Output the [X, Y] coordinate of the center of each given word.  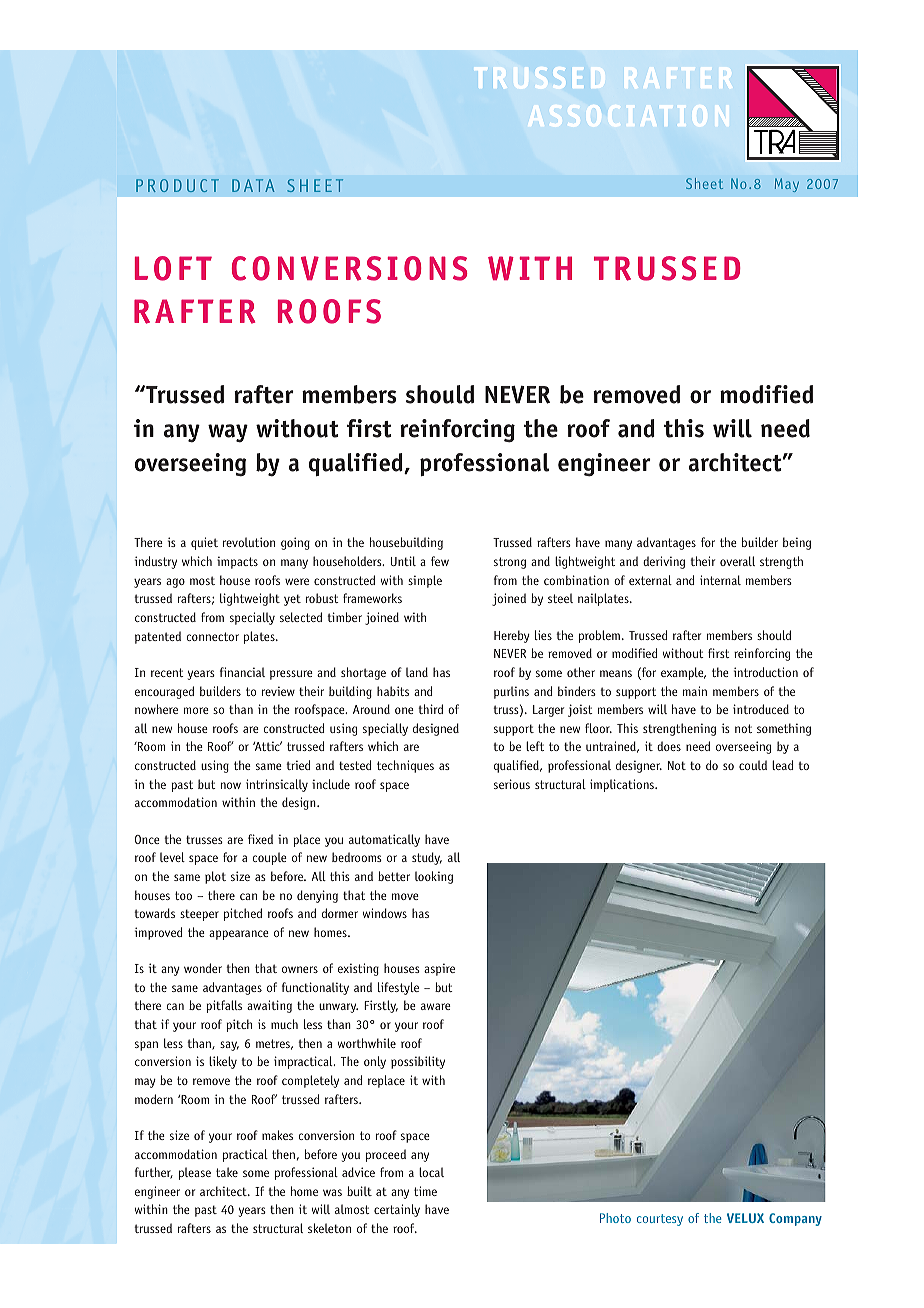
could [753, 765]
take [227, 1172]
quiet [204, 543]
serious [512, 784]
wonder [203, 968]
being [797, 543]
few [440, 561]
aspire [439, 969]
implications [623, 785]
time [425, 1191]
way [228, 433]
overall [737, 561]
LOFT [173, 268]
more [196, 710]
